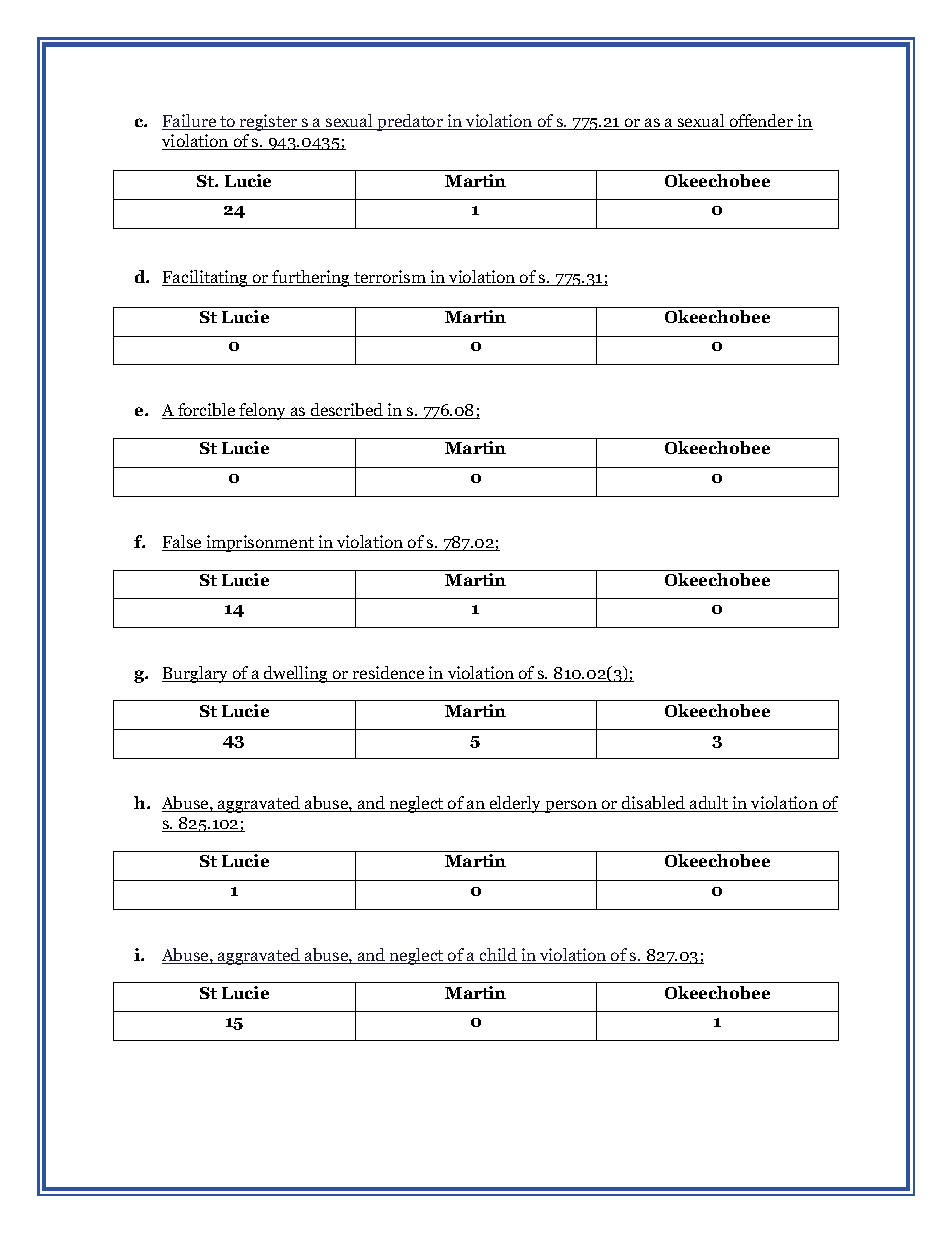 Image resolution: width=952 pixels, height=1233 pixels. What do you see at coordinates (709, 804) in the screenshot?
I see `adult` at bounding box center [709, 804].
